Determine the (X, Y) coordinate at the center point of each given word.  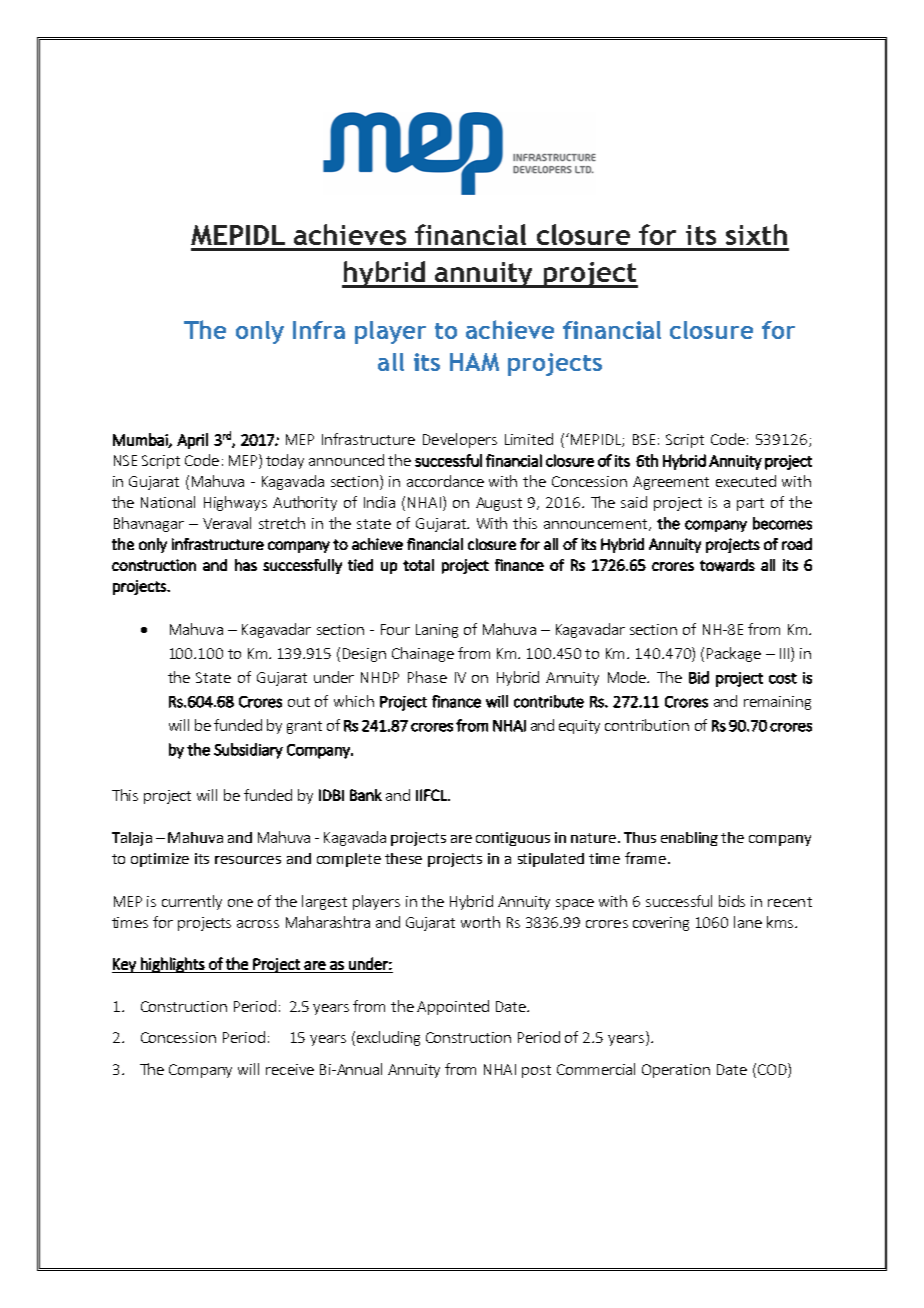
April (192, 441)
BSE (644, 439)
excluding (387, 1038)
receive (290, 1069)
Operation (676, 1071)
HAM (474, 362)
